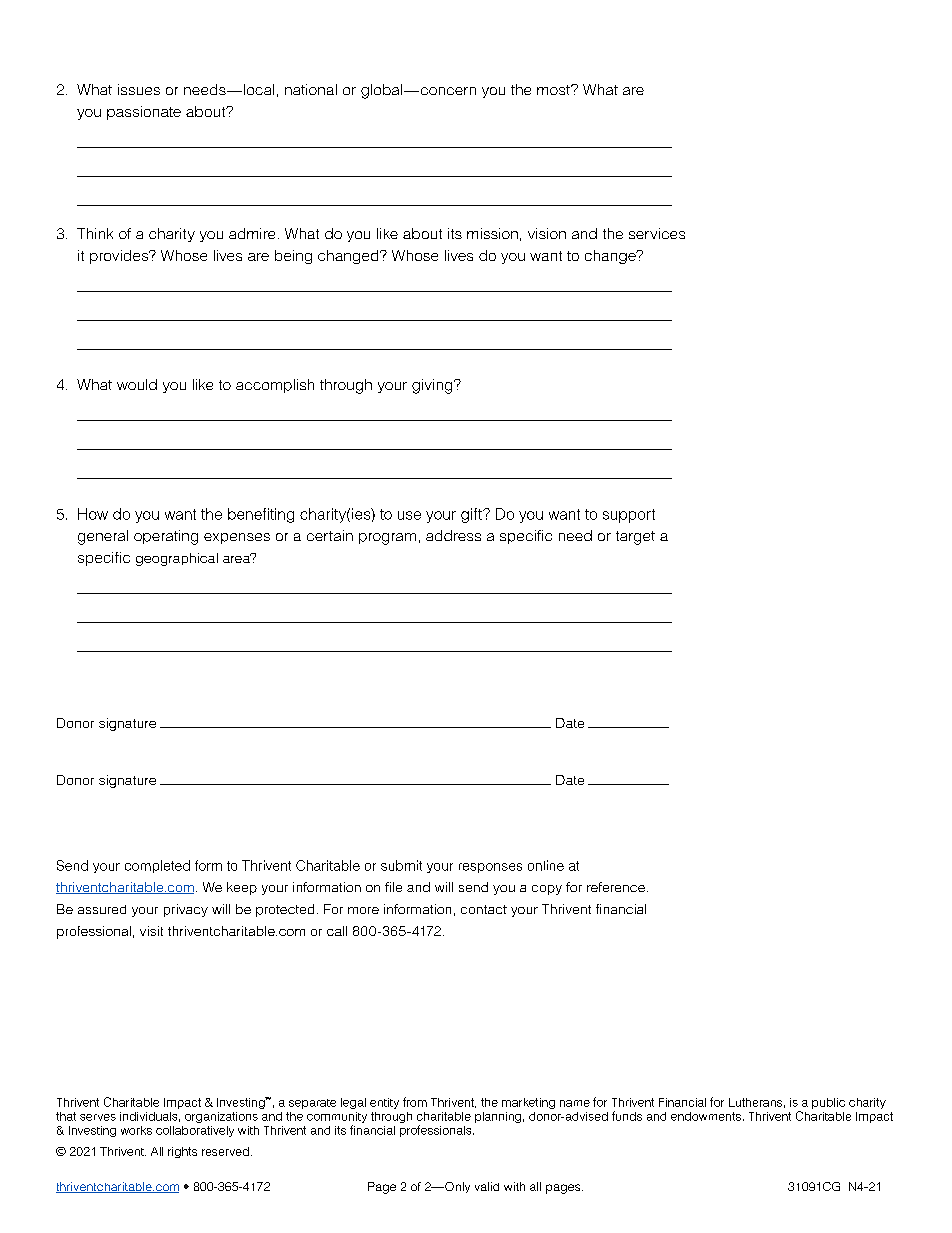 The width and height of the screenshot is (952, 1233). Describe the element at coordinates (487, 1186) in the screenshot. I see `valid` at that location.
